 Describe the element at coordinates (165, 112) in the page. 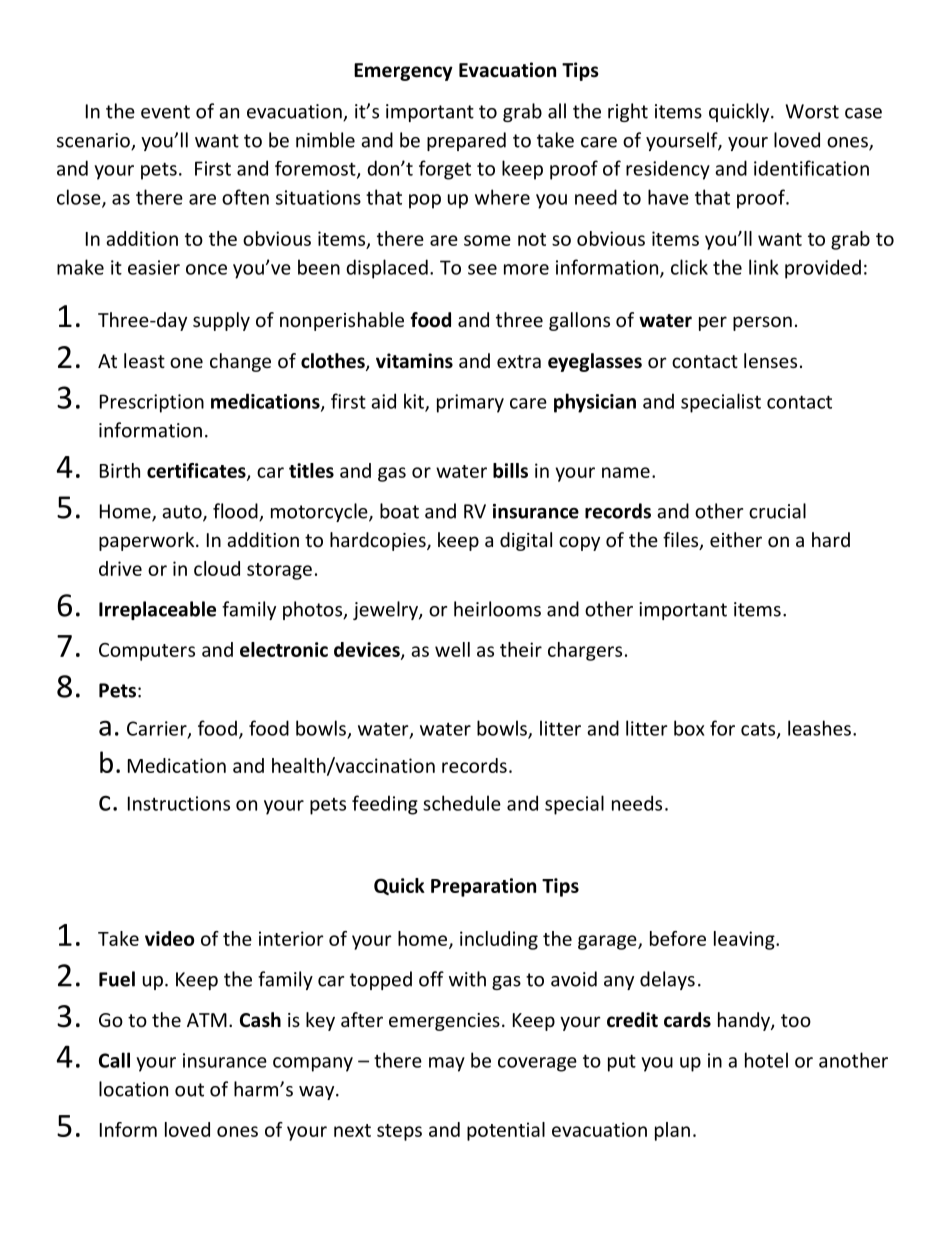

I see `event` at that location.
